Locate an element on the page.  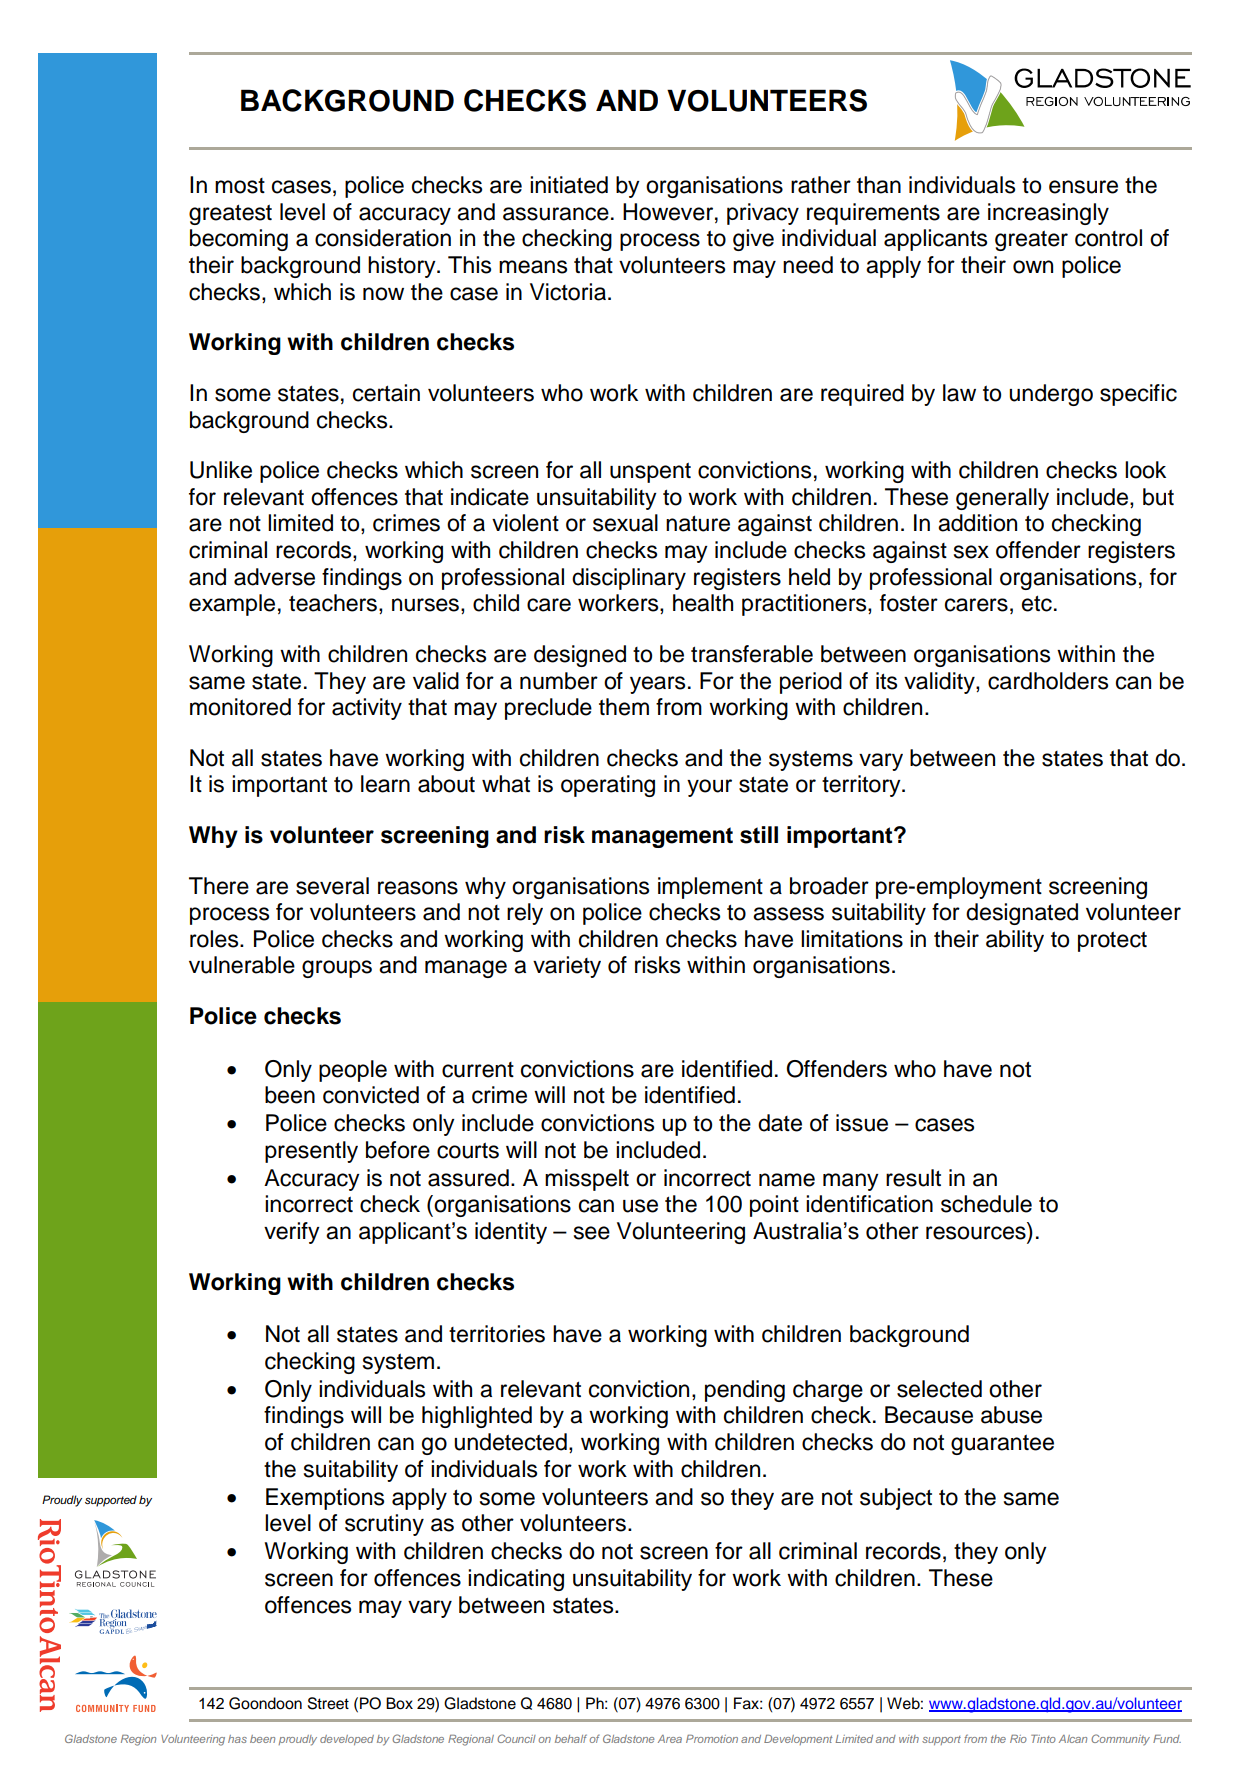
implement is located at coordinates (710, 888).
